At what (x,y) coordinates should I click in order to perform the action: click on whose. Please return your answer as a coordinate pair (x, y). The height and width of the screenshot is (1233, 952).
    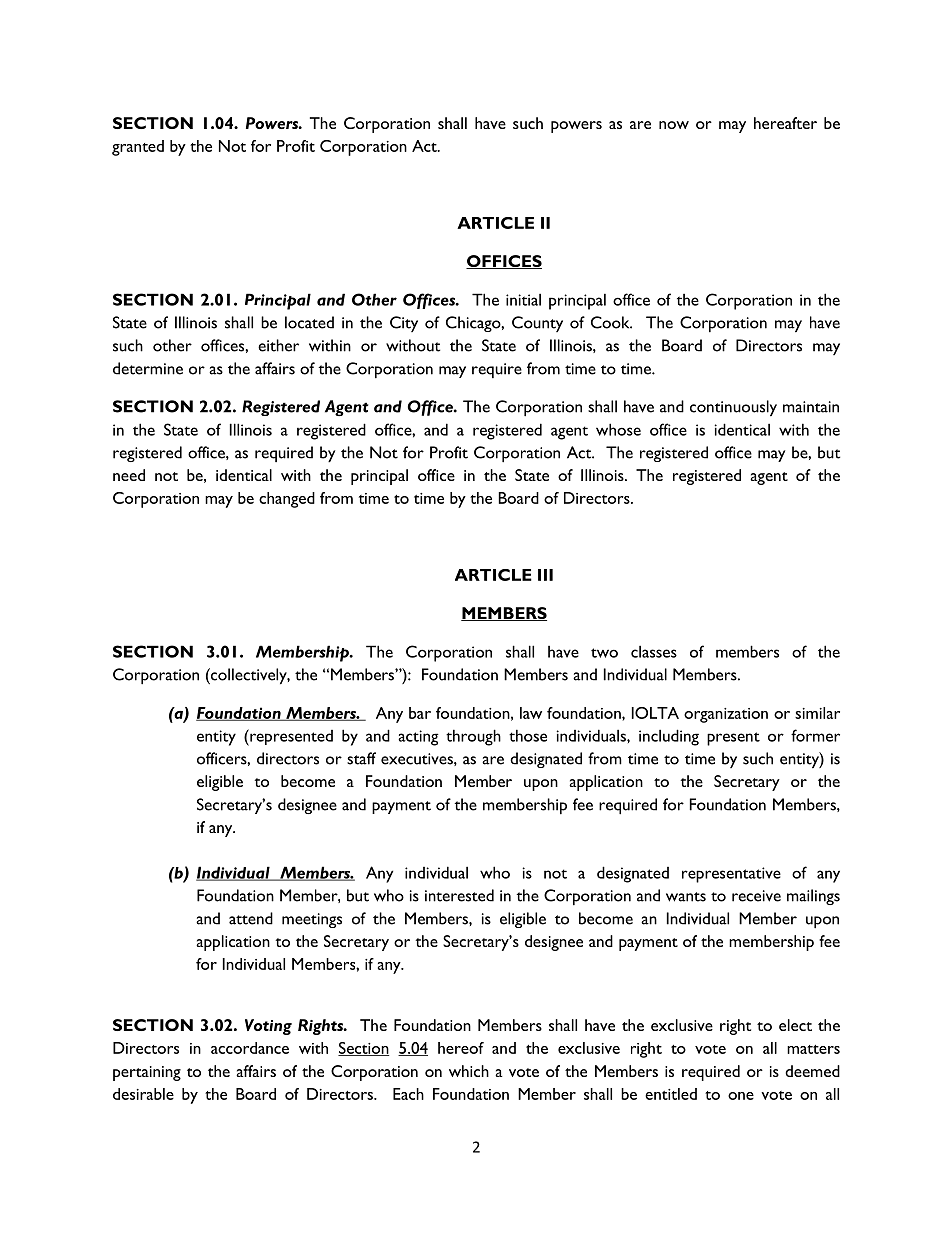
    Looking at the image, I should click on (618, 429).
